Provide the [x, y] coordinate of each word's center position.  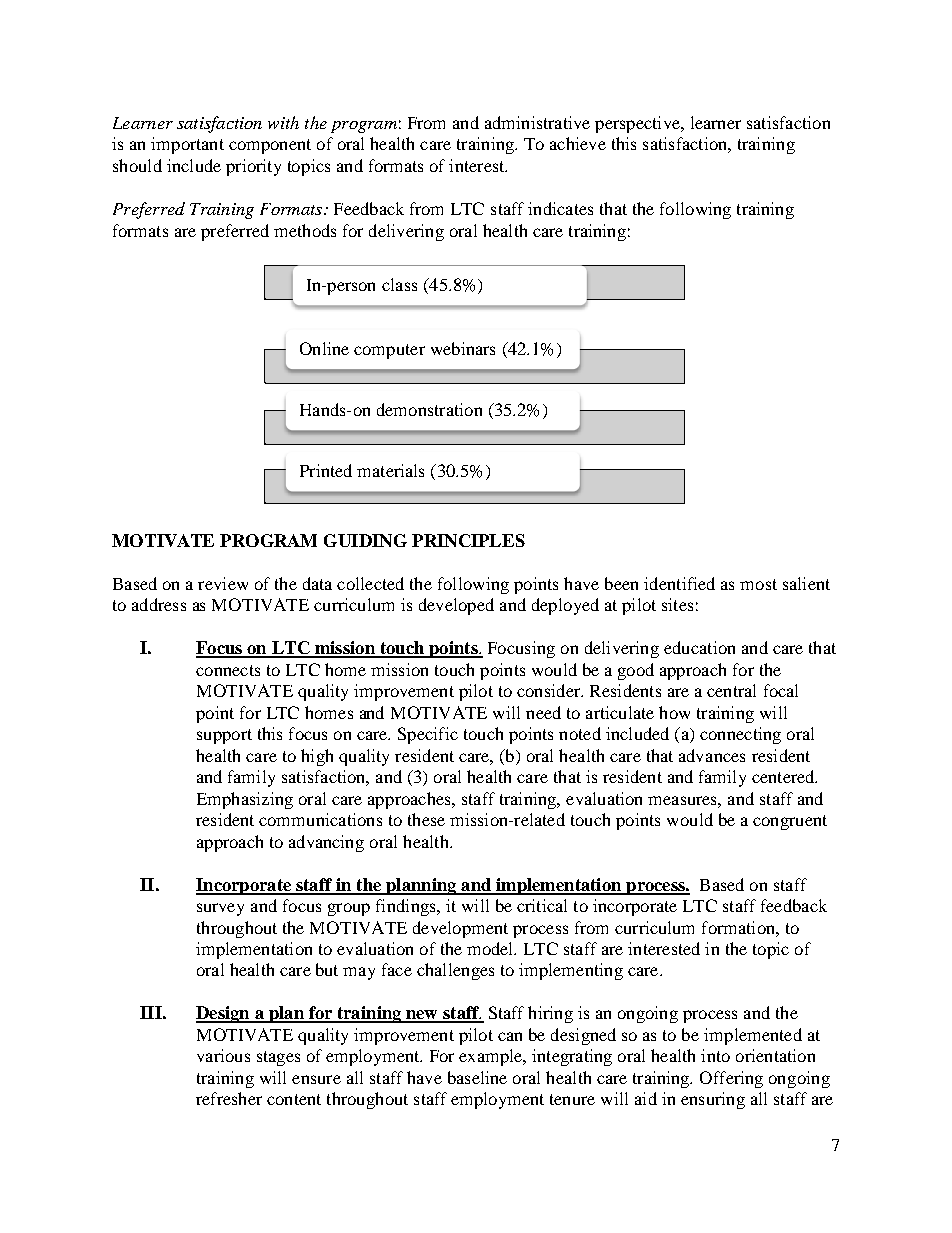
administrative [537, 122]
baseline [477, 1077]
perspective [638, 124]
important [187, 145]
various [223, 1055]
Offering [731, 1079]
